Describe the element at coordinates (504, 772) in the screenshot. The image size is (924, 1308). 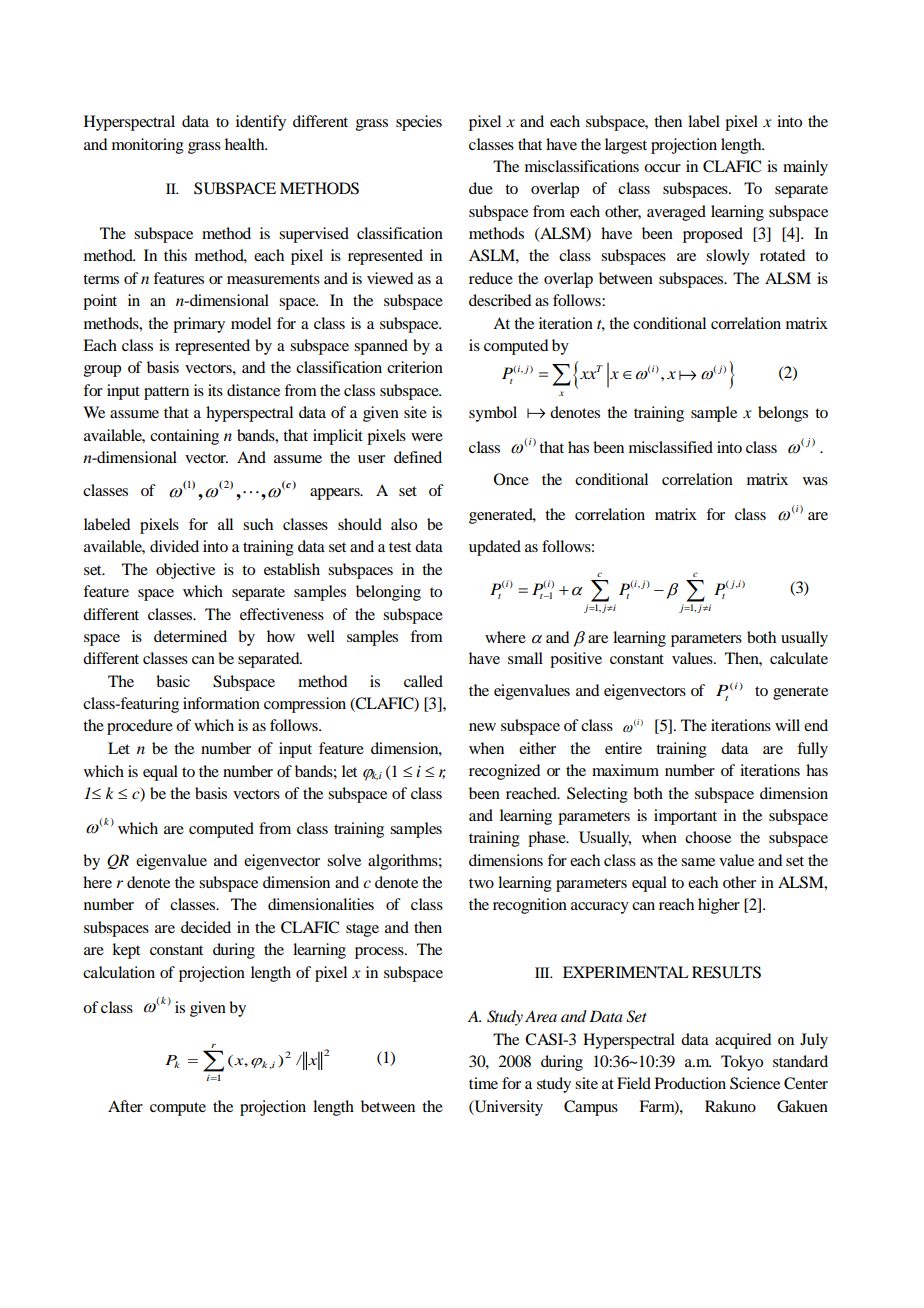
I see `recognized` at that location.
